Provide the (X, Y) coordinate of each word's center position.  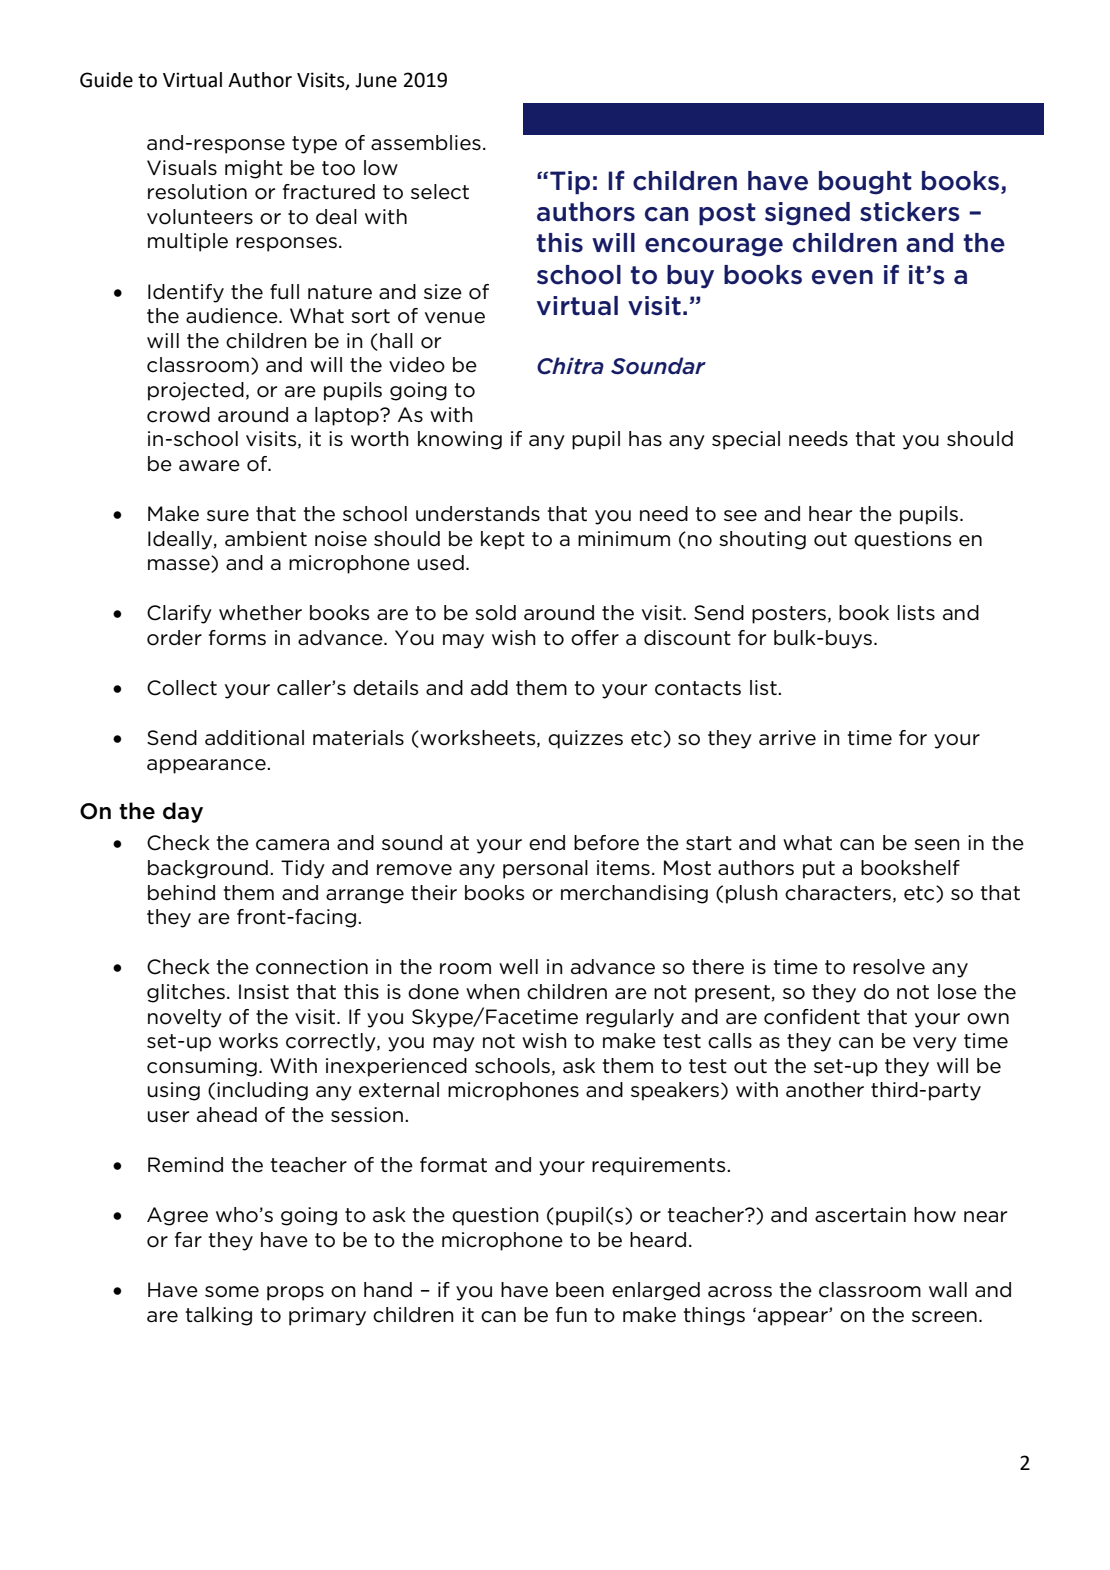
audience (233, 316)
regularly (630, 1018)
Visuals (182, 168)
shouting (762, 540)
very (935, 1044)
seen (937, 845)
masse (180, 566)
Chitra (570, 366)
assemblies (426, 143)
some (232, 1292)
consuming (202, 1067)
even (842, 277)
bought (865, 183)
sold (495, 613)
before (606, 843)
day (183, 812)
